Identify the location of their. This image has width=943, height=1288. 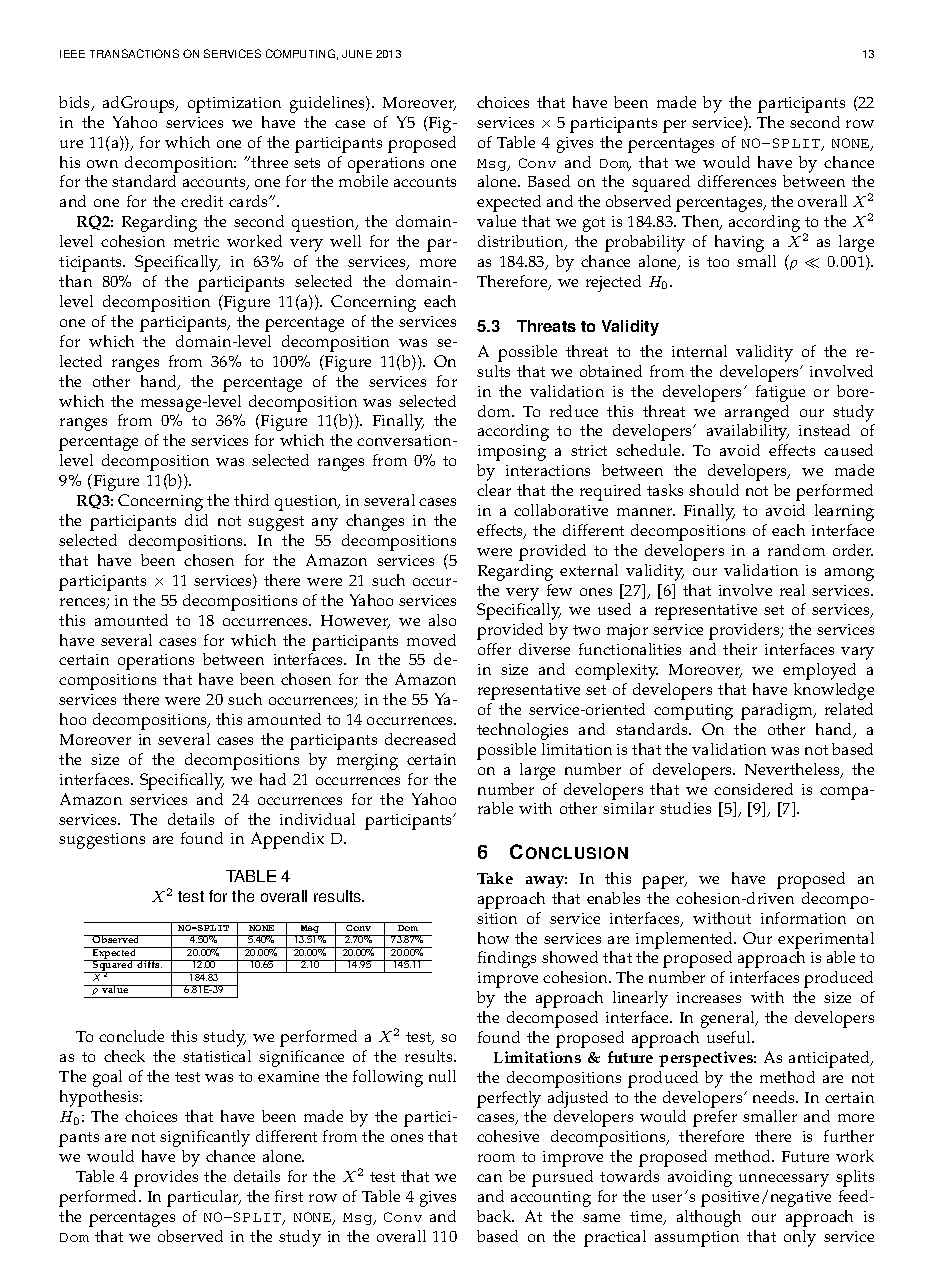
(740, 649).
